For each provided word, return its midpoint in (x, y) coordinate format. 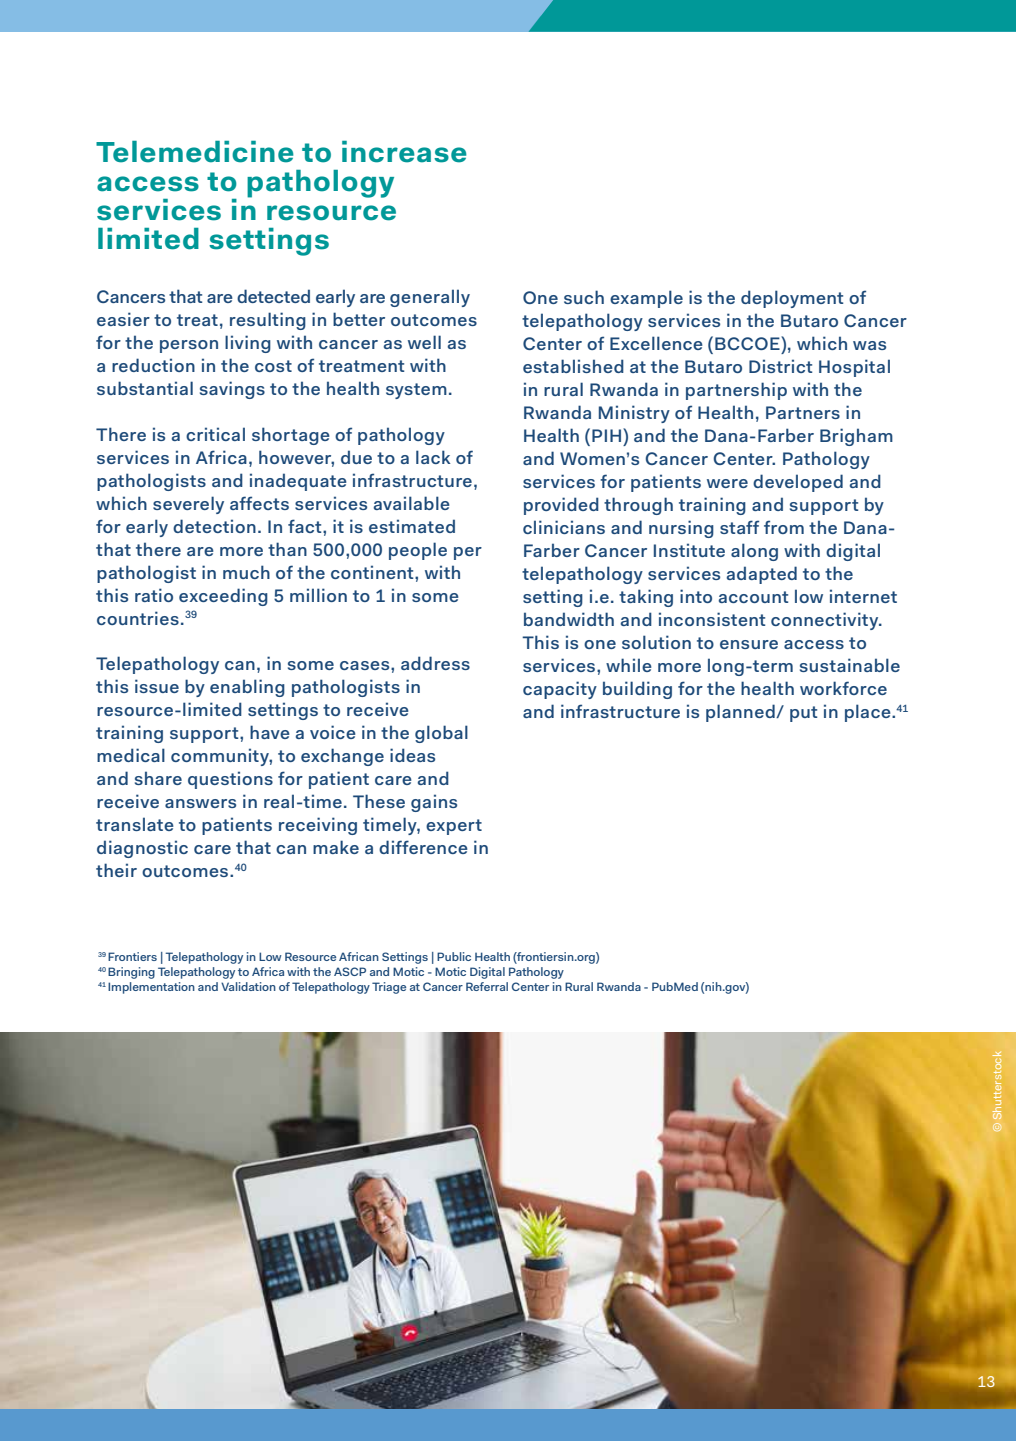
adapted (762, 575)
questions (230, 780)
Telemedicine (195, 152)
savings (232, 390)
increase (404, 152)
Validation (248, 986)
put (803, 714)
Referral (487, 986)
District (780, 366)
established (573, 366)
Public (454, 956)
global (441, 734)
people (418, 551)
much (246, 572)
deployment (792, 299)
